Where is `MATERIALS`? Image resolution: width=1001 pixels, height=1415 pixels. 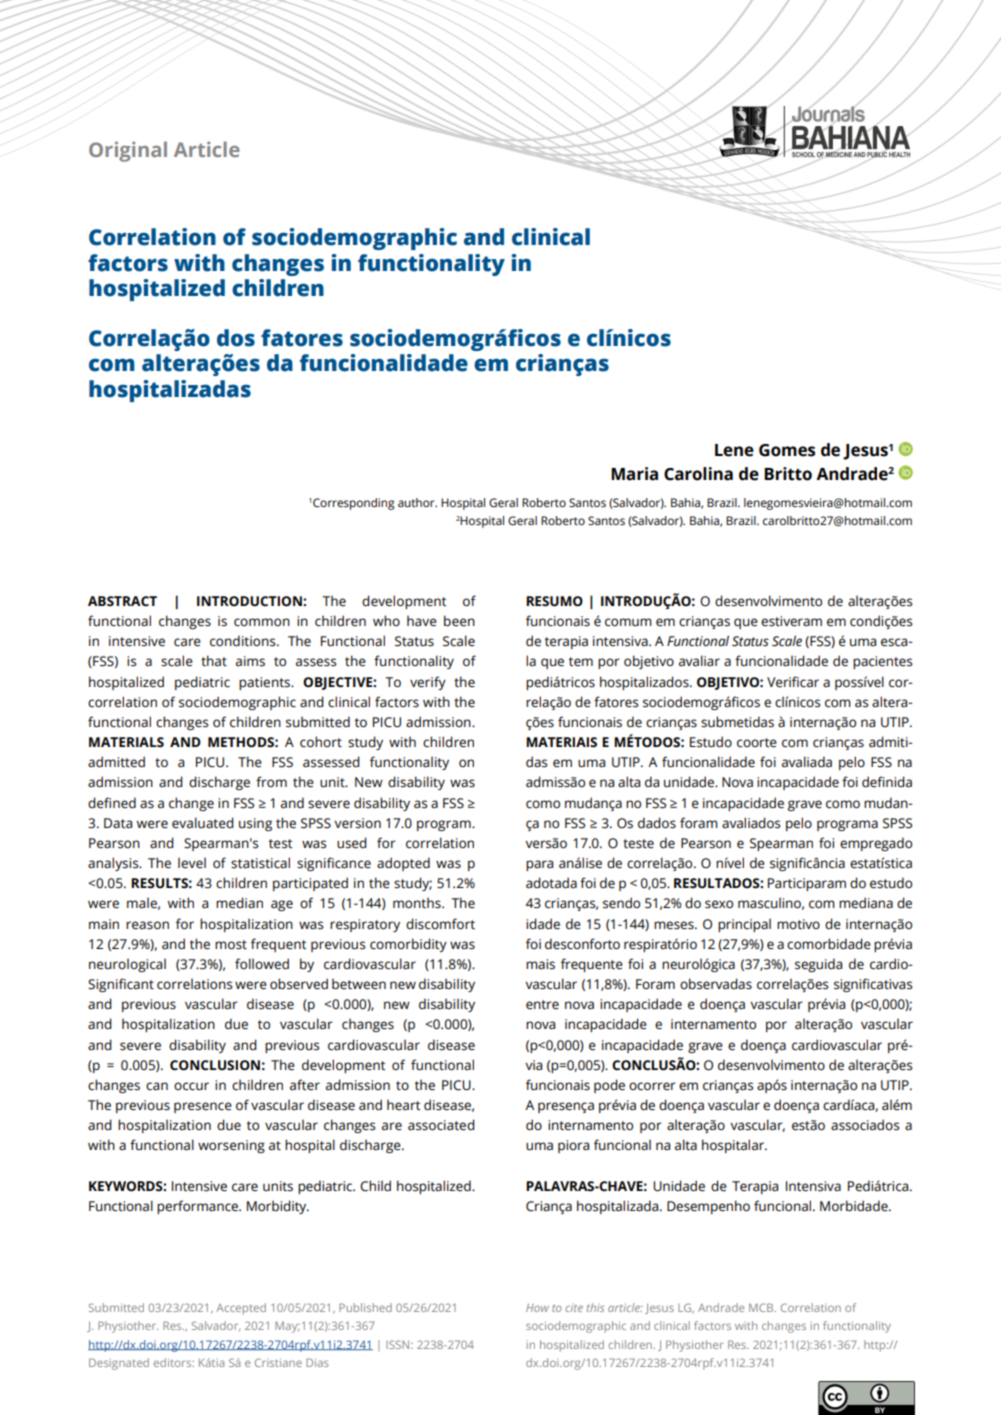 MATERIALS is located at coordinates (126, 742).
